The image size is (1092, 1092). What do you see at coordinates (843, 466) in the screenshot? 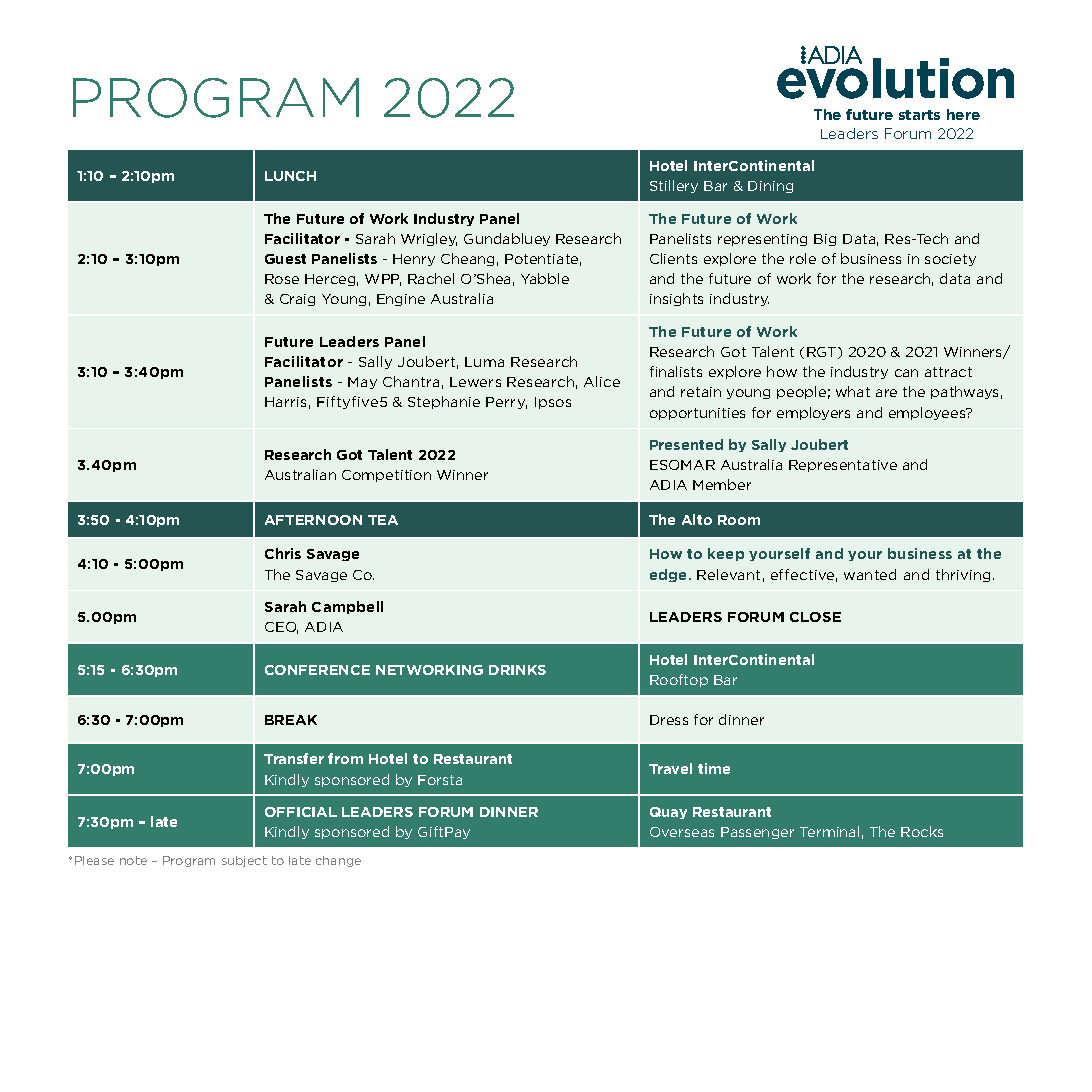
I see `Representative` at bounding box center [843, 466].
